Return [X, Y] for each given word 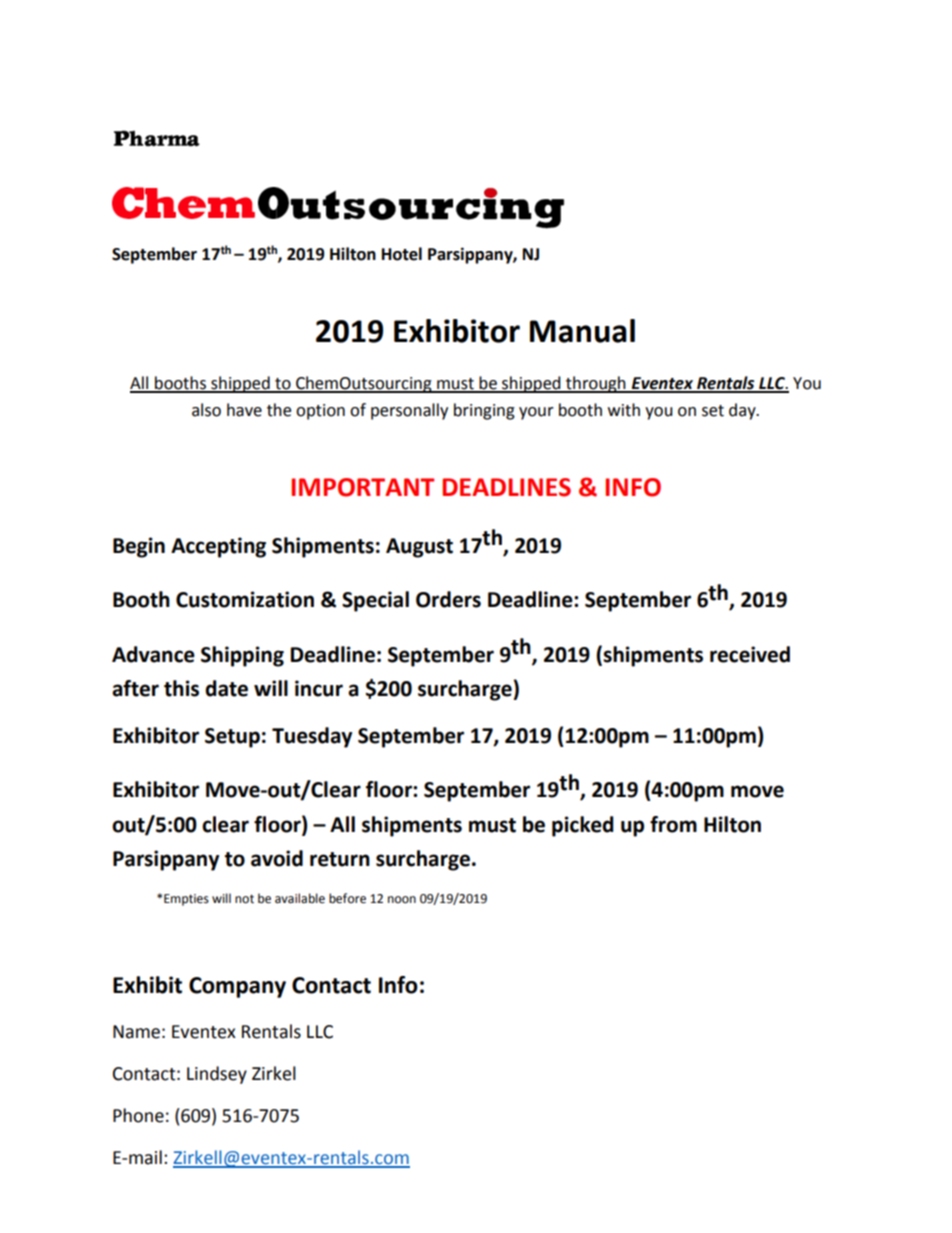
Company [237, 987]
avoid [277, 858]
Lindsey [217, 1075]
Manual [582, 331]
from [673, 824]
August [419, 548]
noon [402, 900]
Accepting [218, 547]
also [206, 410]
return [340, 859]
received [750, 654]
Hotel [402, 254]
